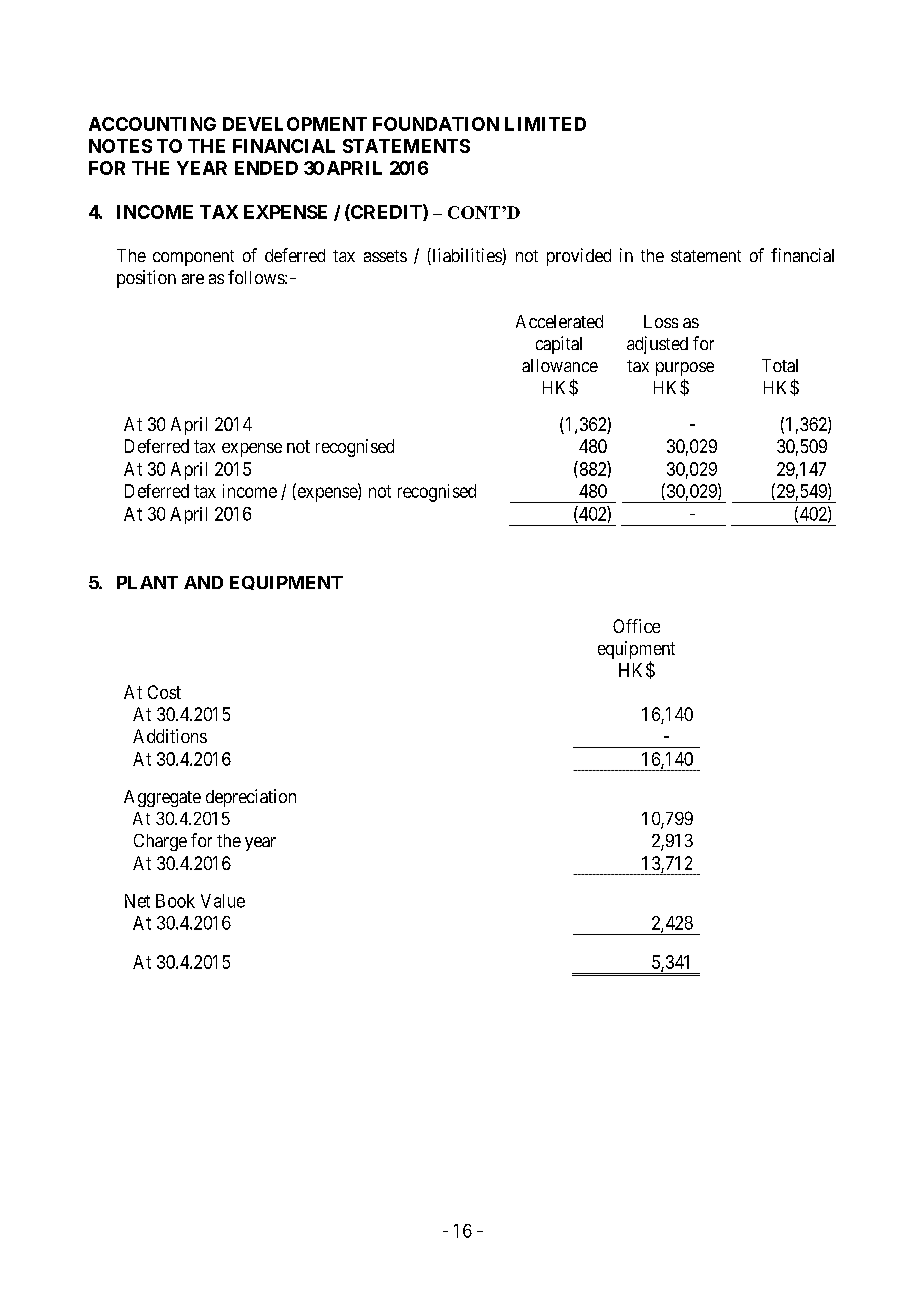  What do you see at coordinates (685, 369) in the screenshot?
I see `purpose` at bounding box center [685, 369].
